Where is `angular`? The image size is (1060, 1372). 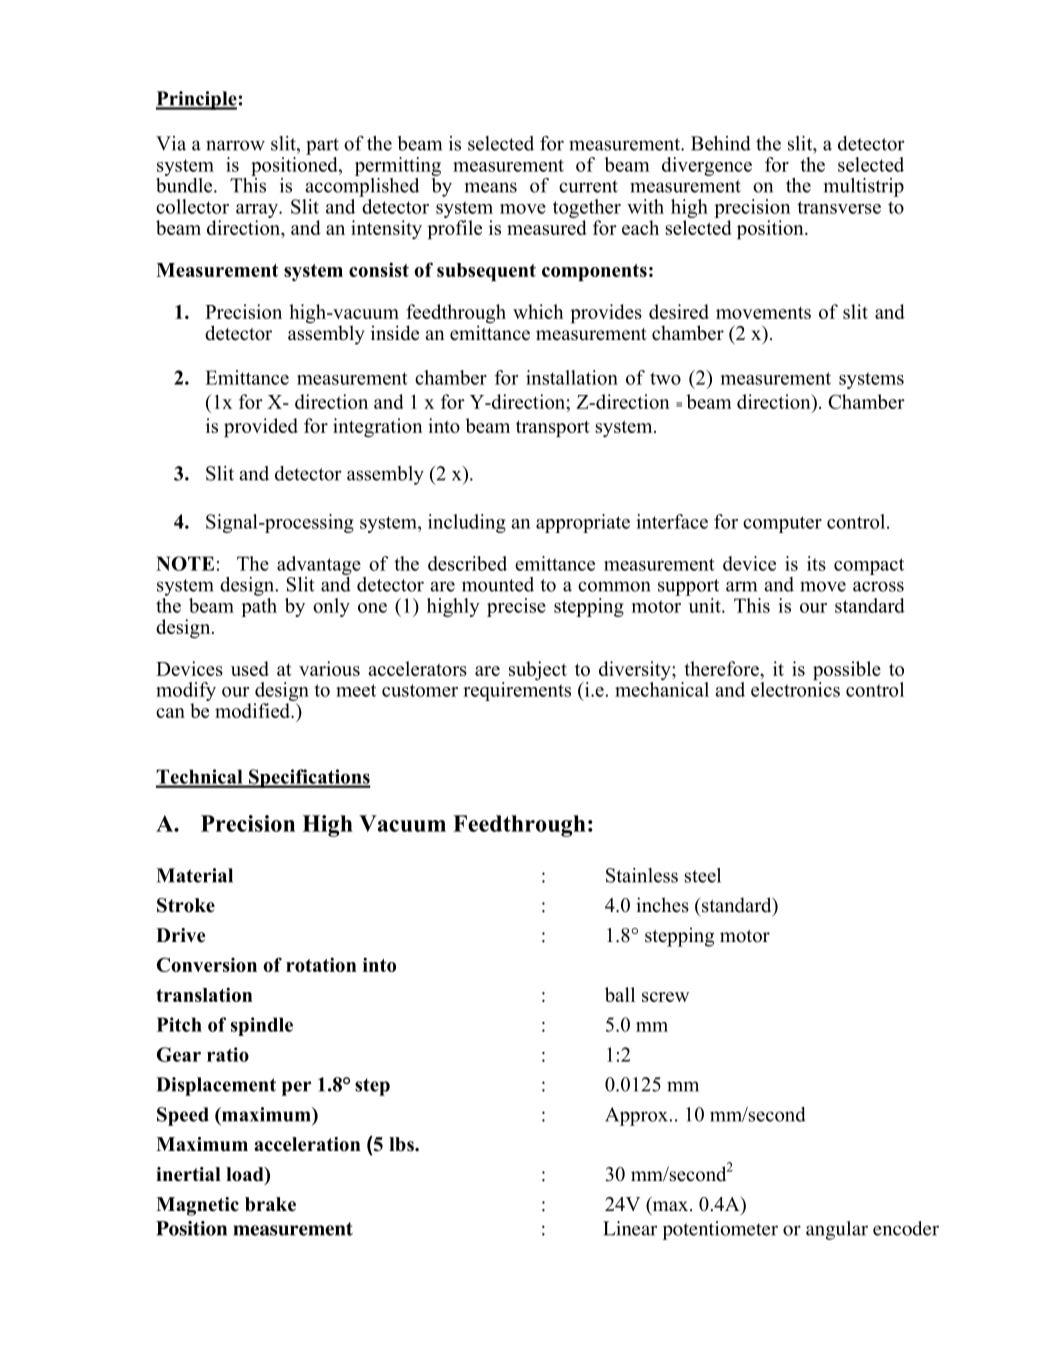
angular is located at coordinates (837, 1230).
